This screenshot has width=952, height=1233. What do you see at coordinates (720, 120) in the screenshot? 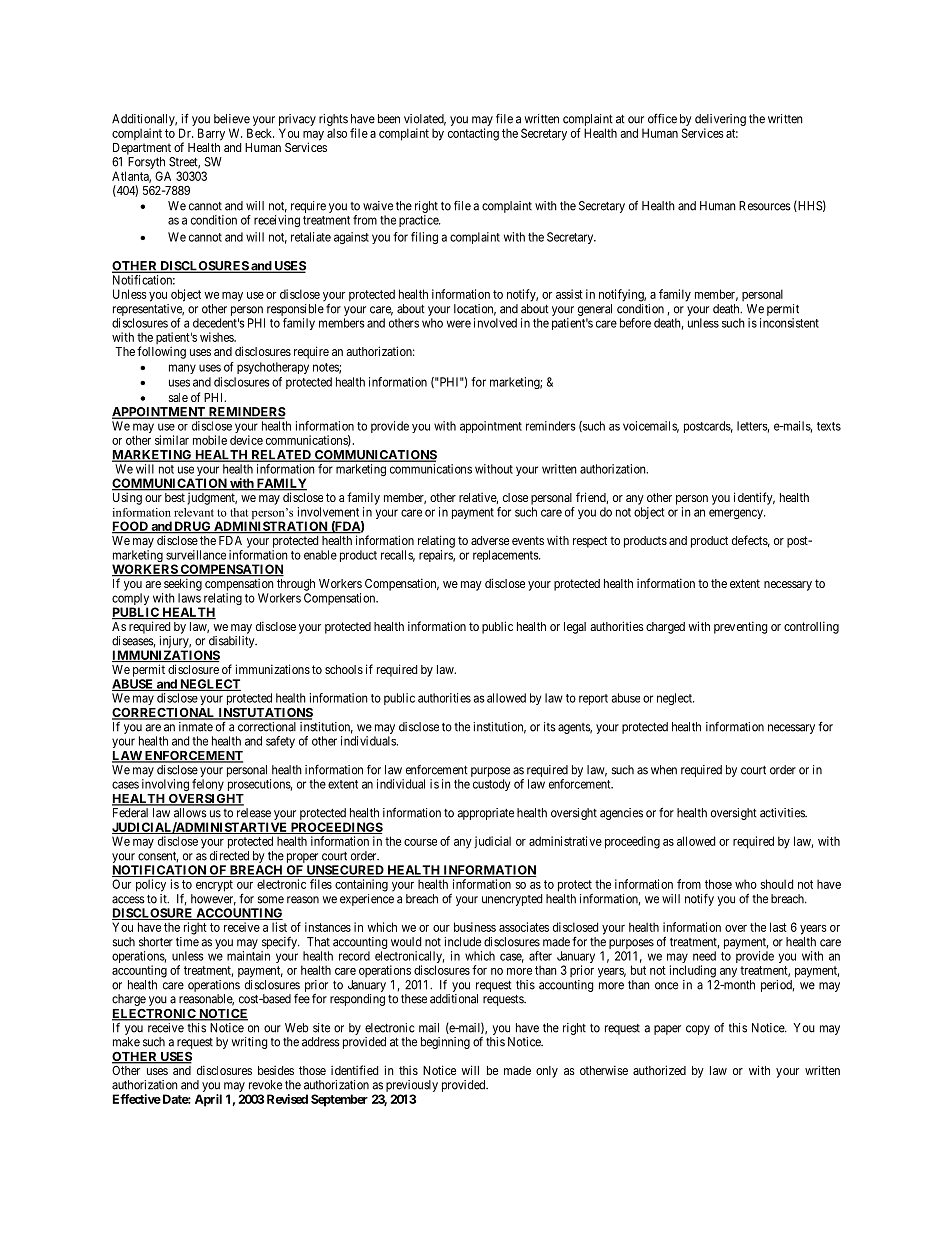
I see `delivering` at bounding box center [720, 120].
